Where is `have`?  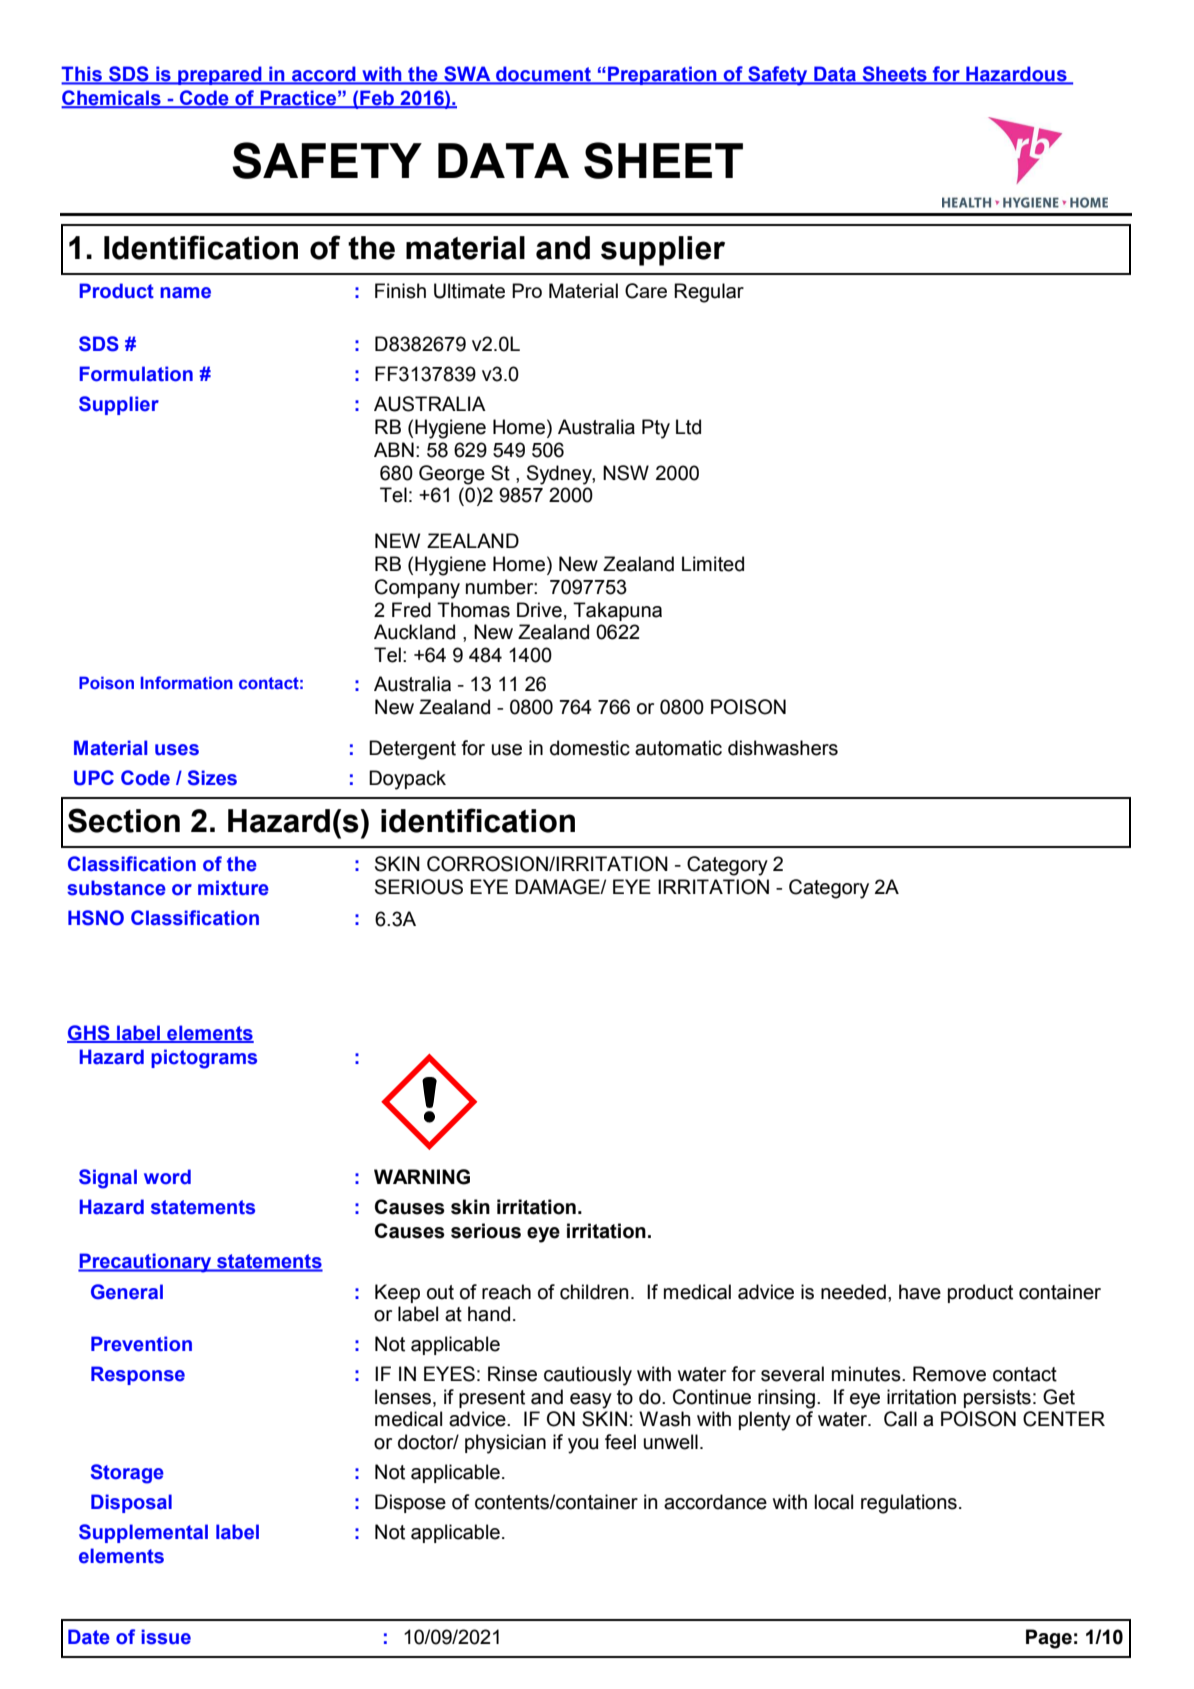 have is located at coordinates (920, 1292).
